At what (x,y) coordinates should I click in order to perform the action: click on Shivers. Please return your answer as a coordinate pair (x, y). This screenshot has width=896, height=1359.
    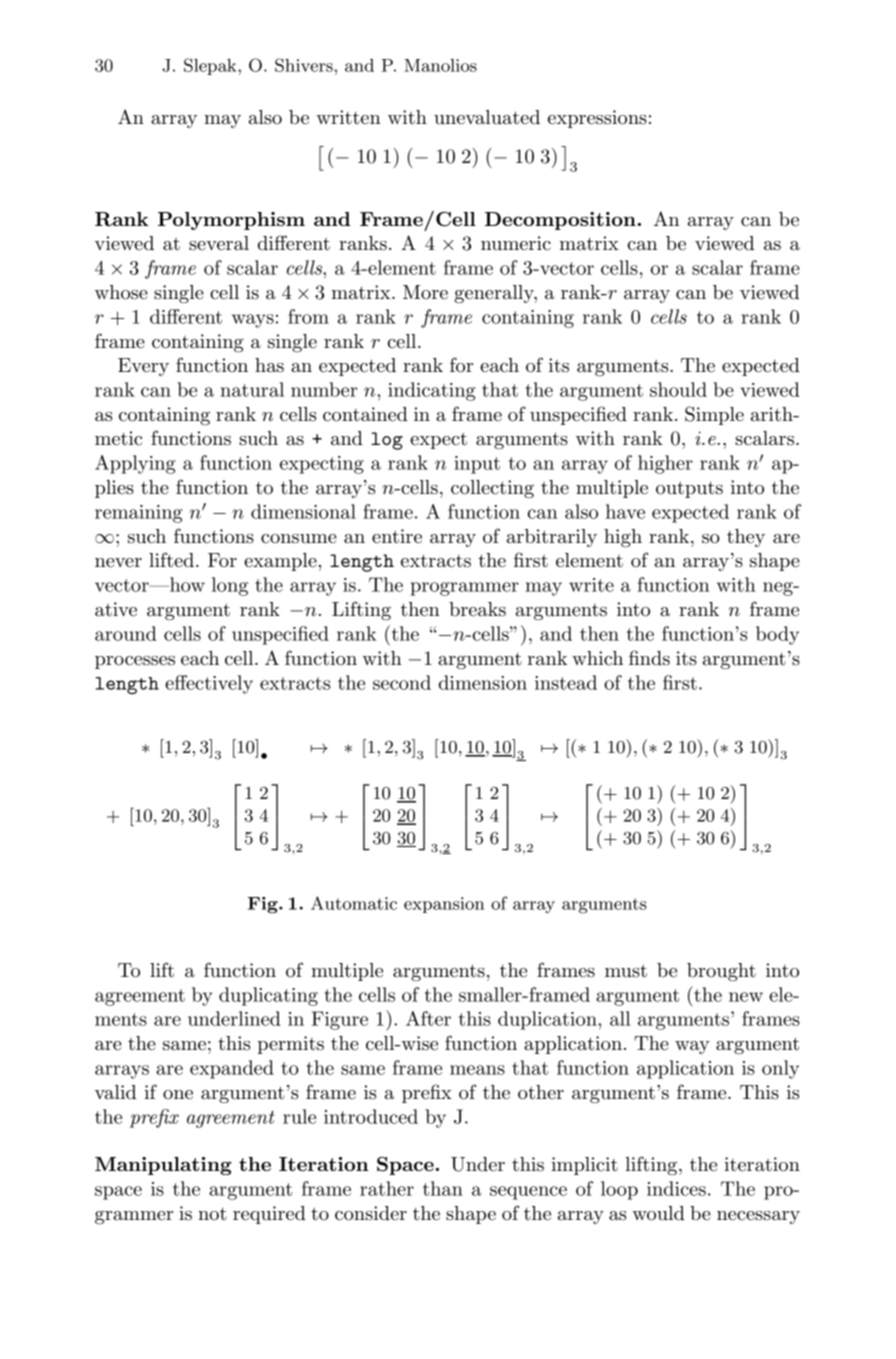
    Looking at the image, I should click on (305, 65).
